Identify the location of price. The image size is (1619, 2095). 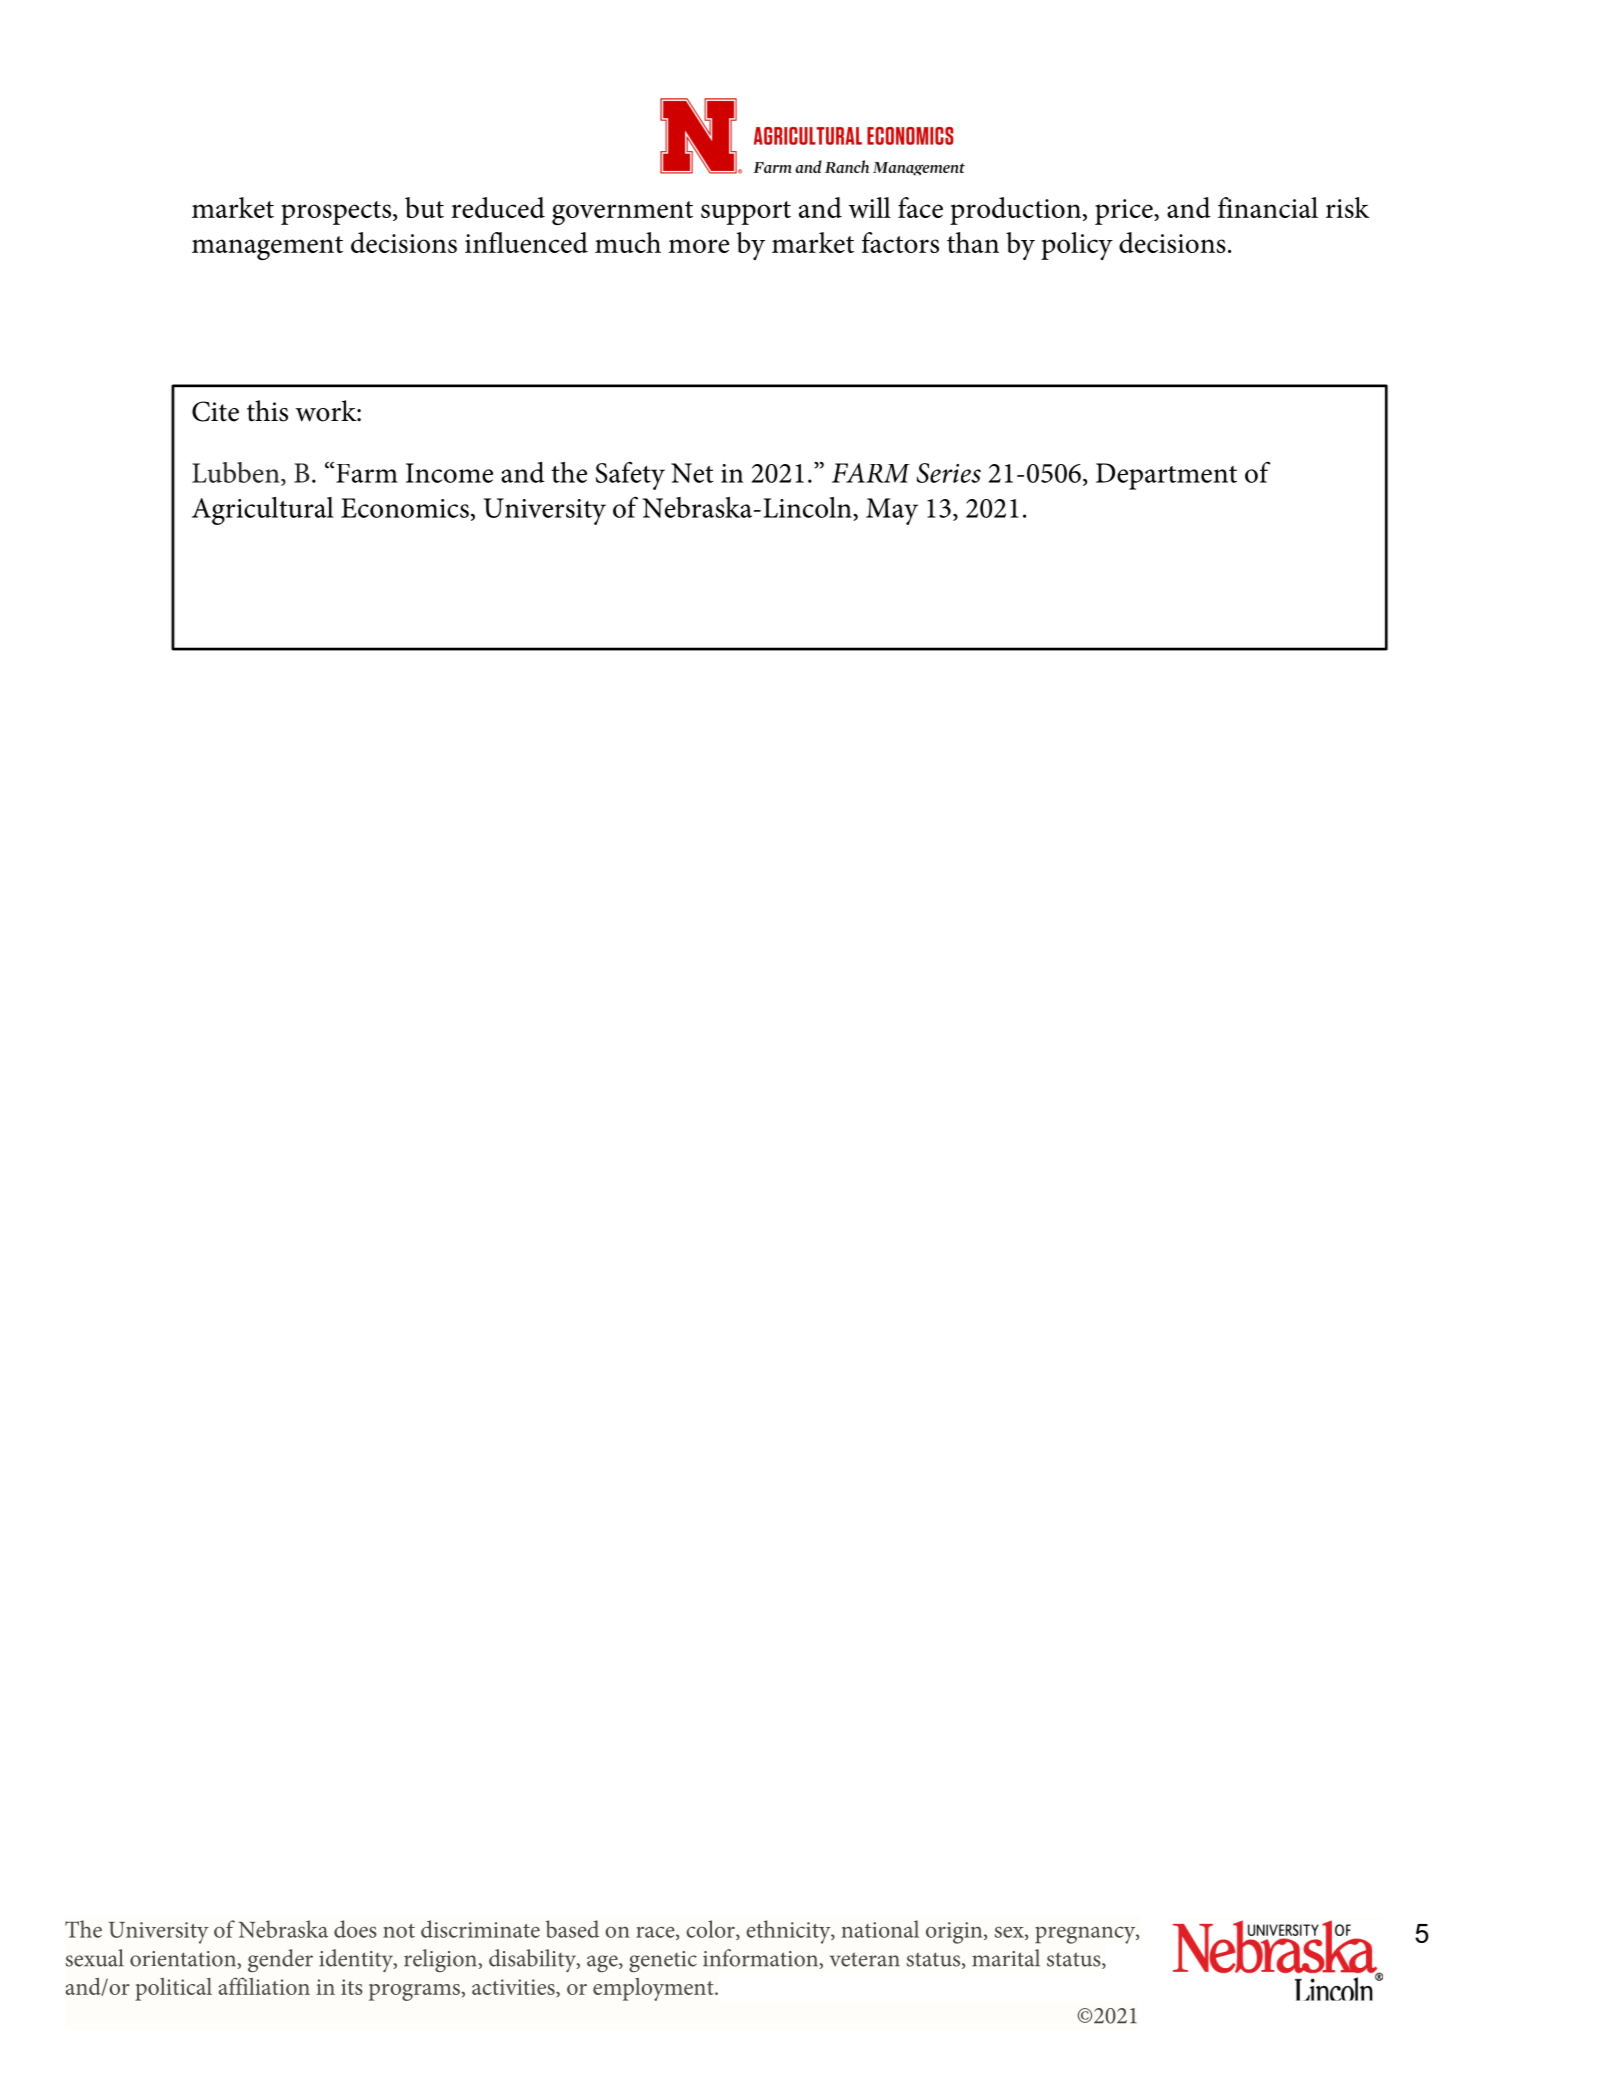
(1125, 212).
